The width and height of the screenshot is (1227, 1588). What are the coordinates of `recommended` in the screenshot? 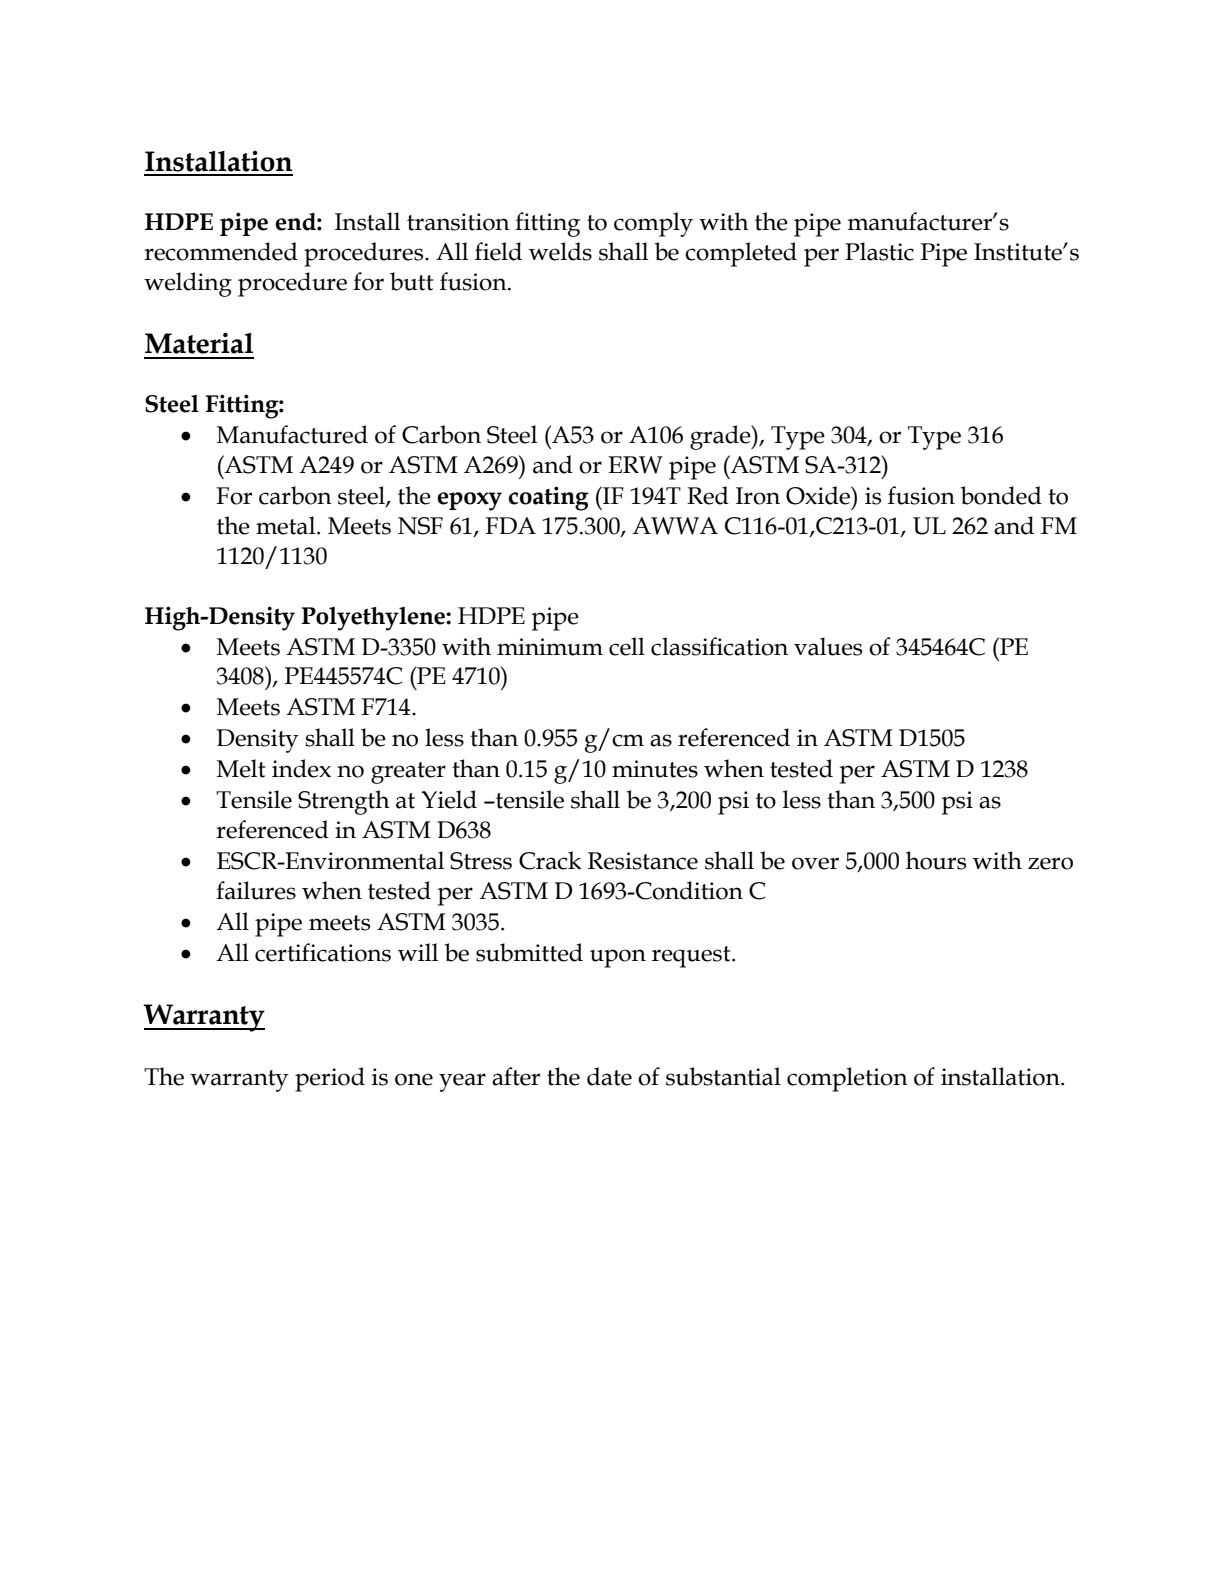 It's located at (221, 251).
